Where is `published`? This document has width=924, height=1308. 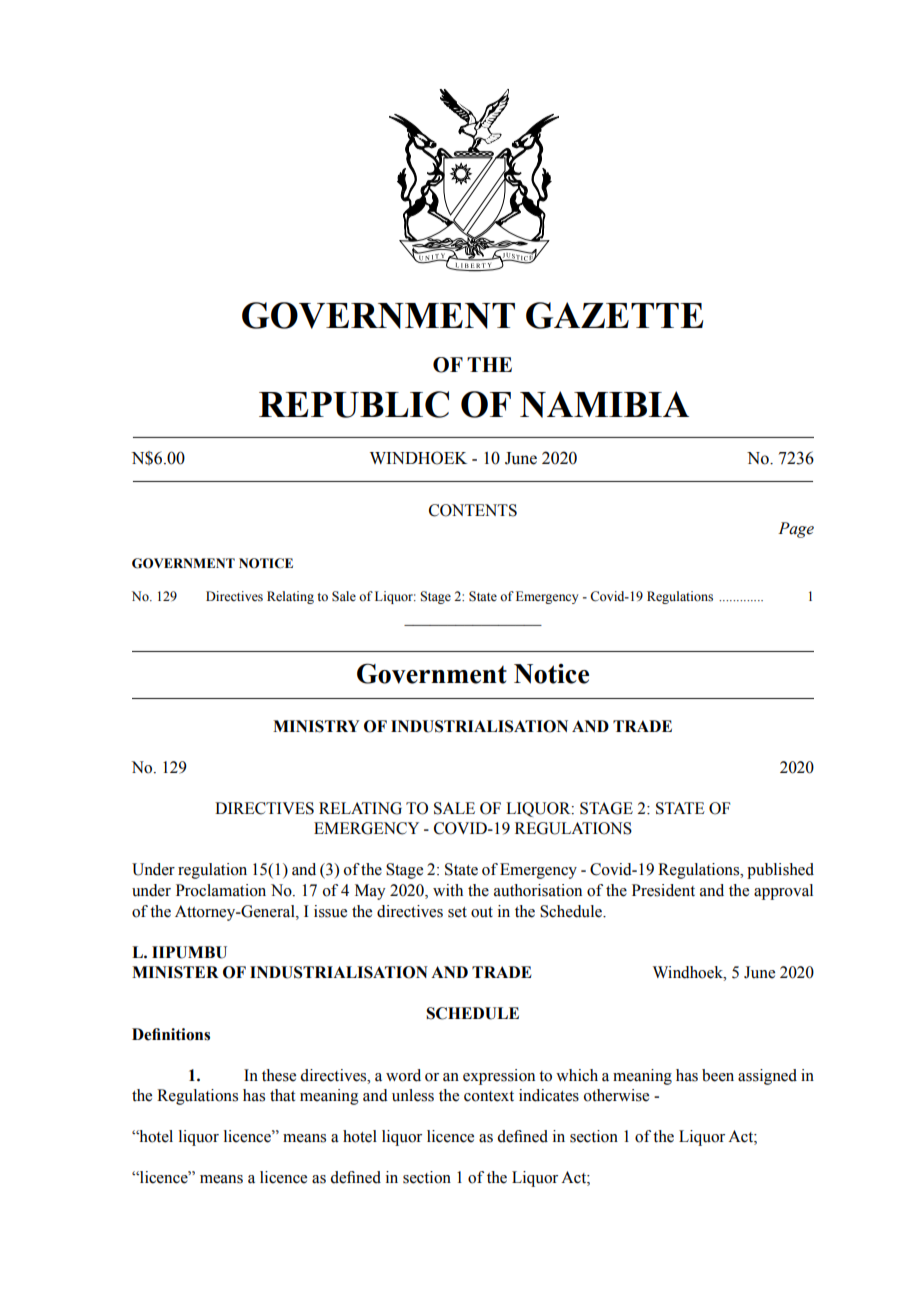 published is located at coordinates (780, 871).
